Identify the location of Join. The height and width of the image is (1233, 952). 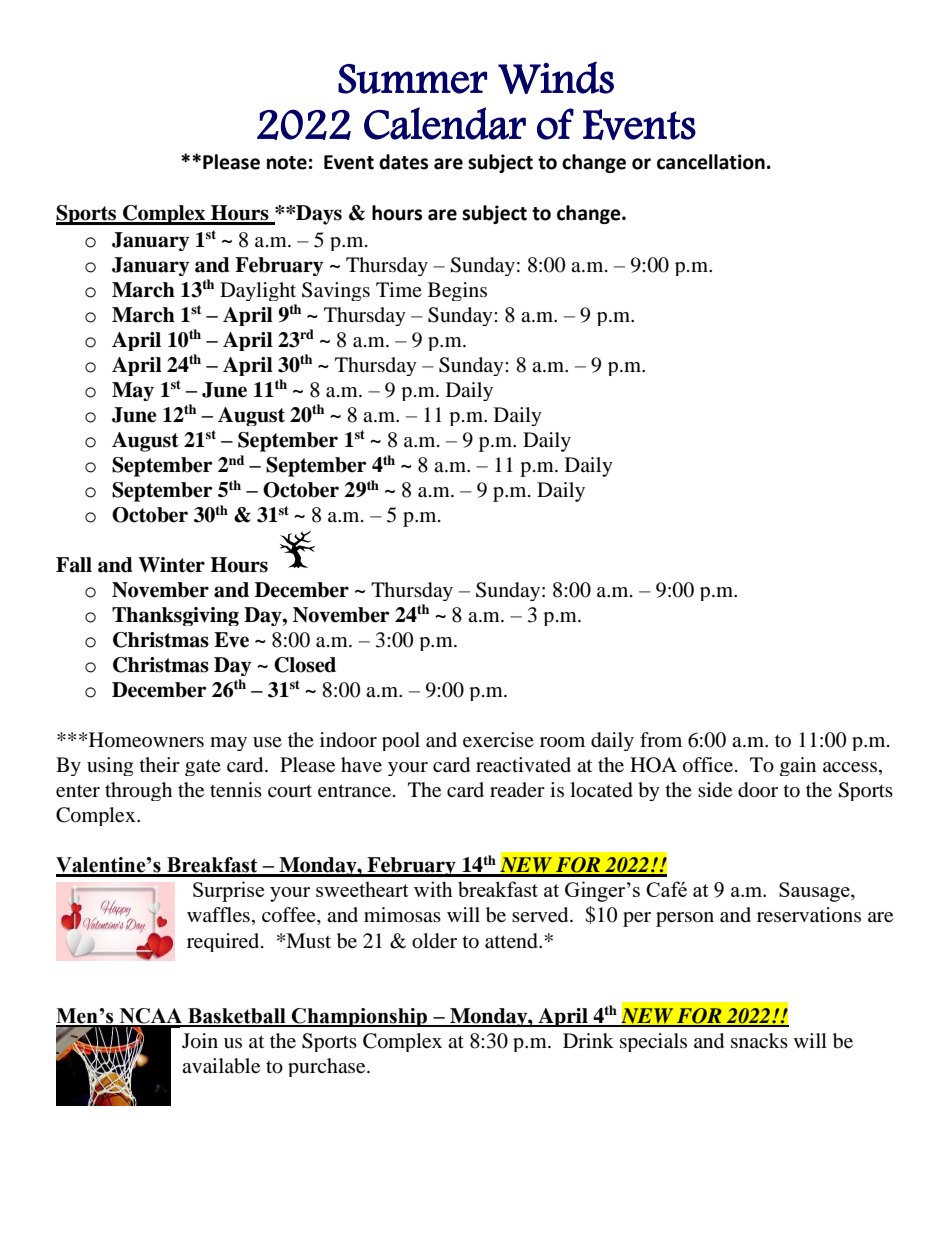
(200, 1041).
